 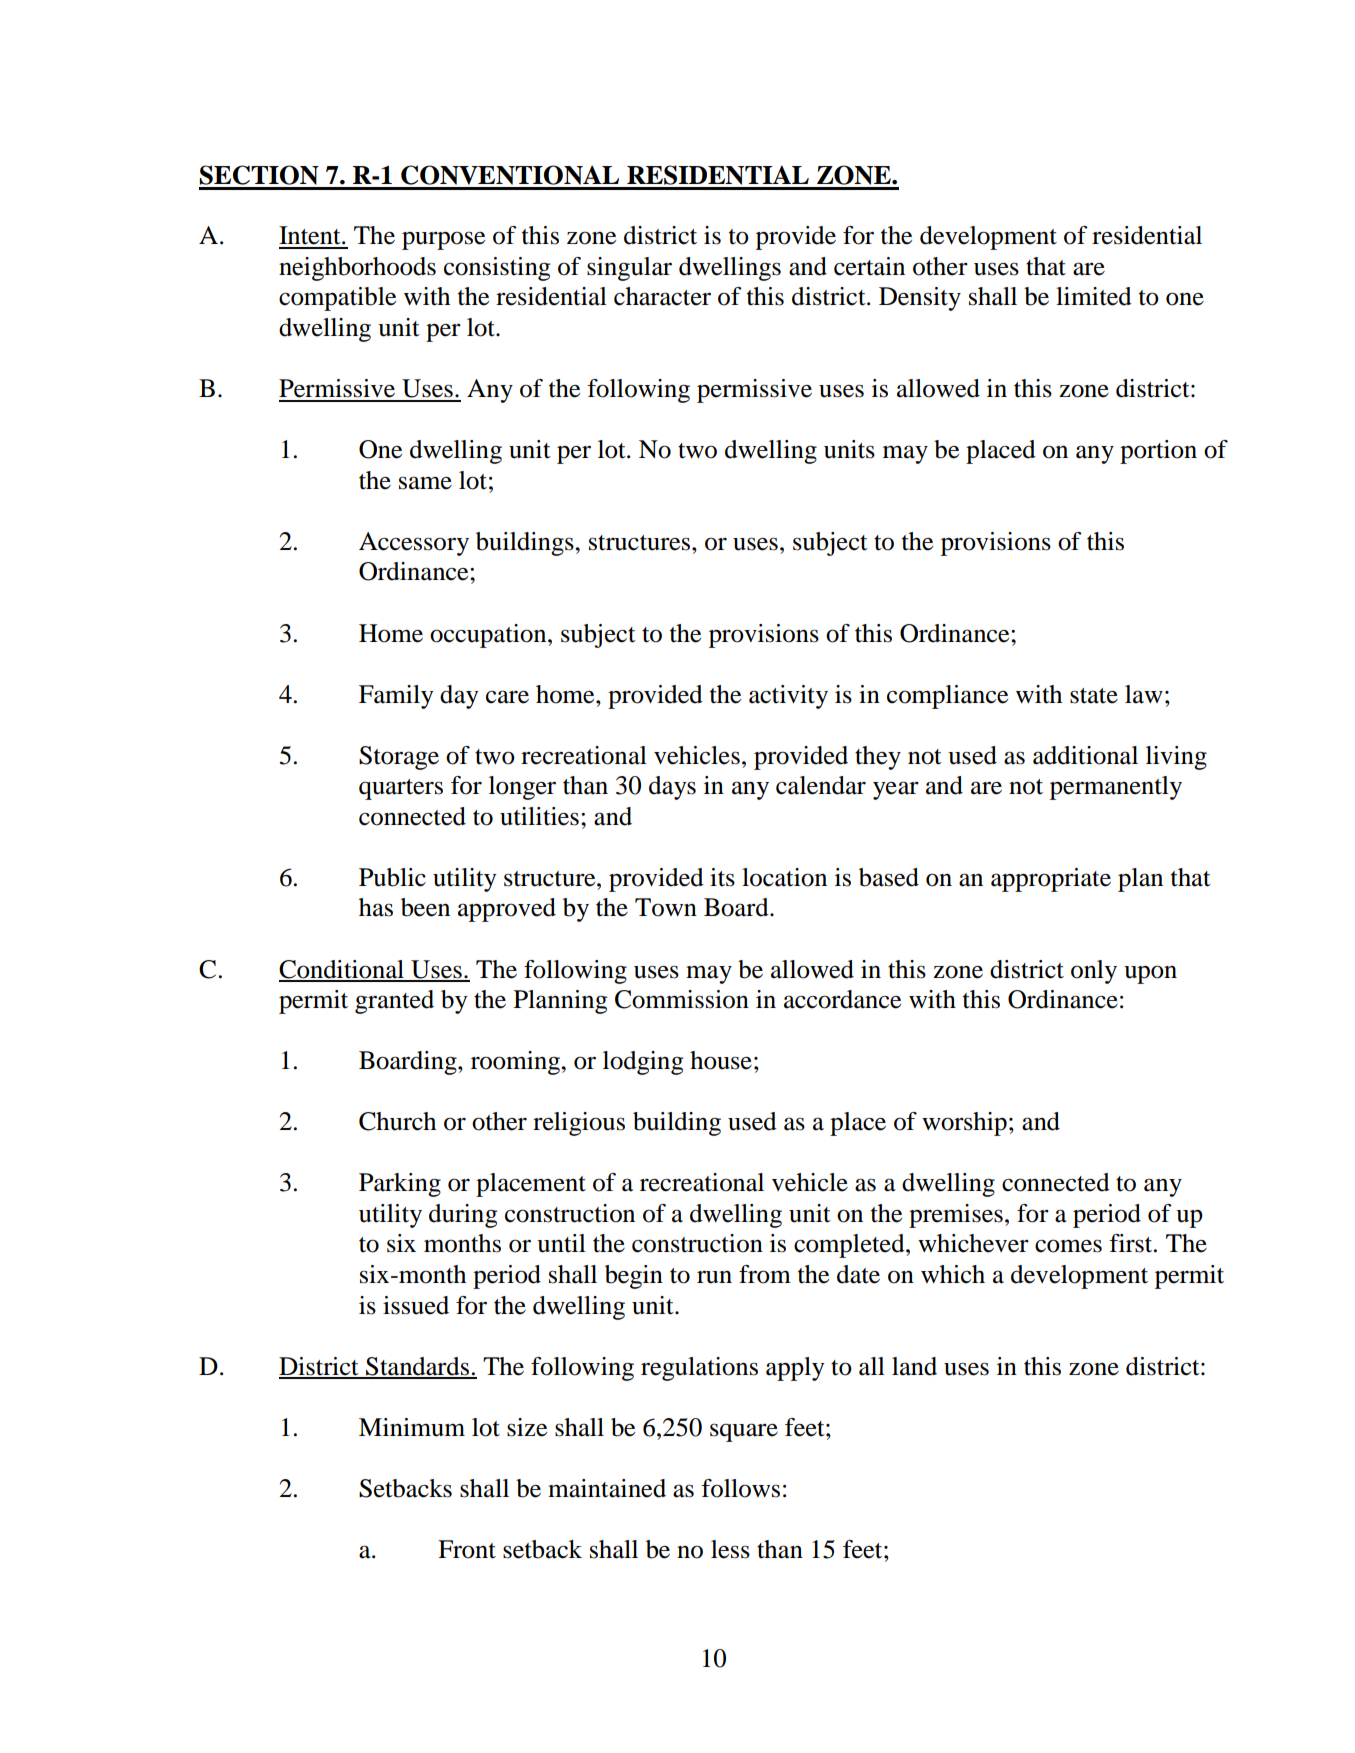 I want to click on follows, so click(x=740, y=1488).
